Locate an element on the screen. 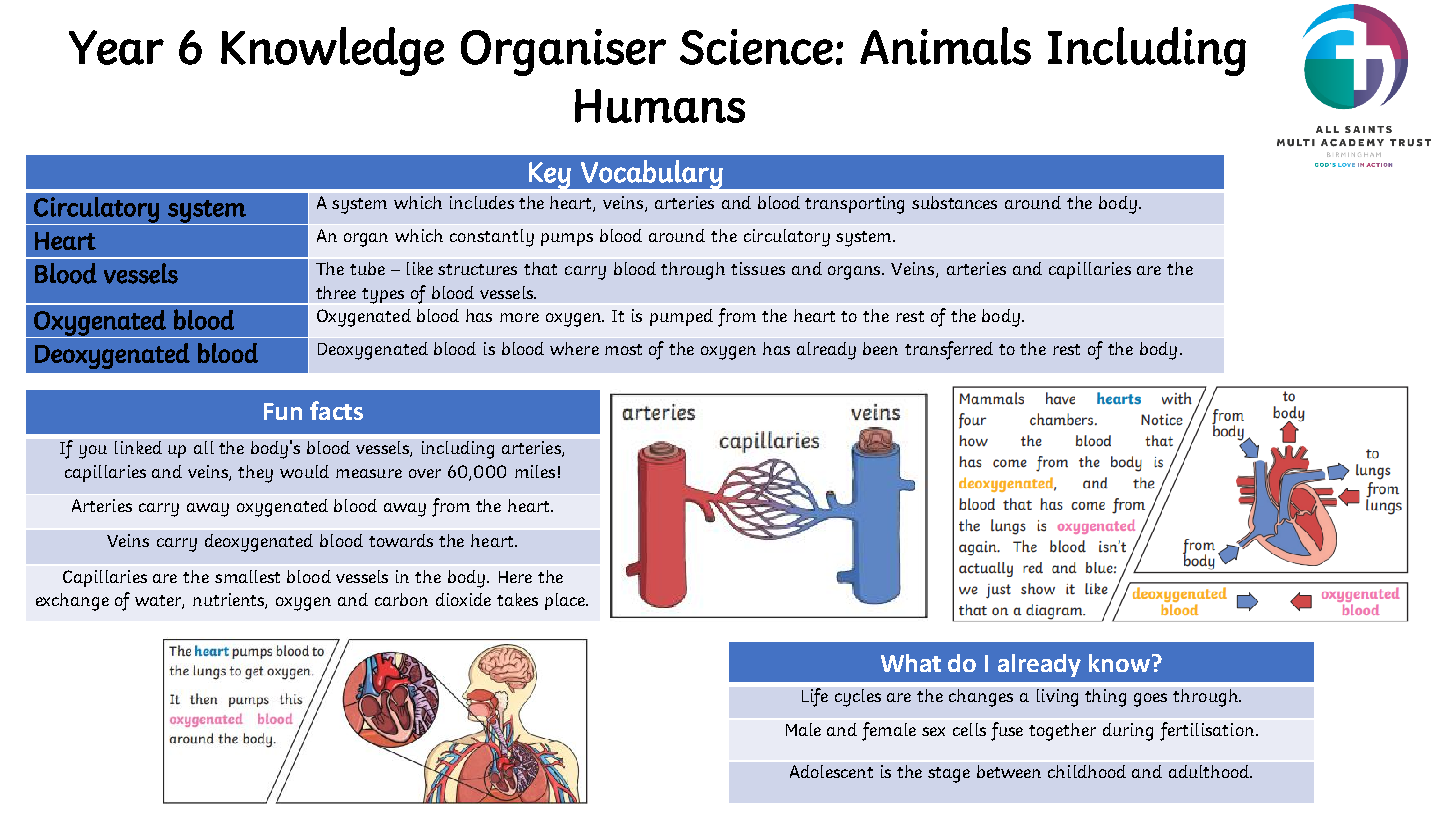  transferred is located at coordinates (949, 350).
